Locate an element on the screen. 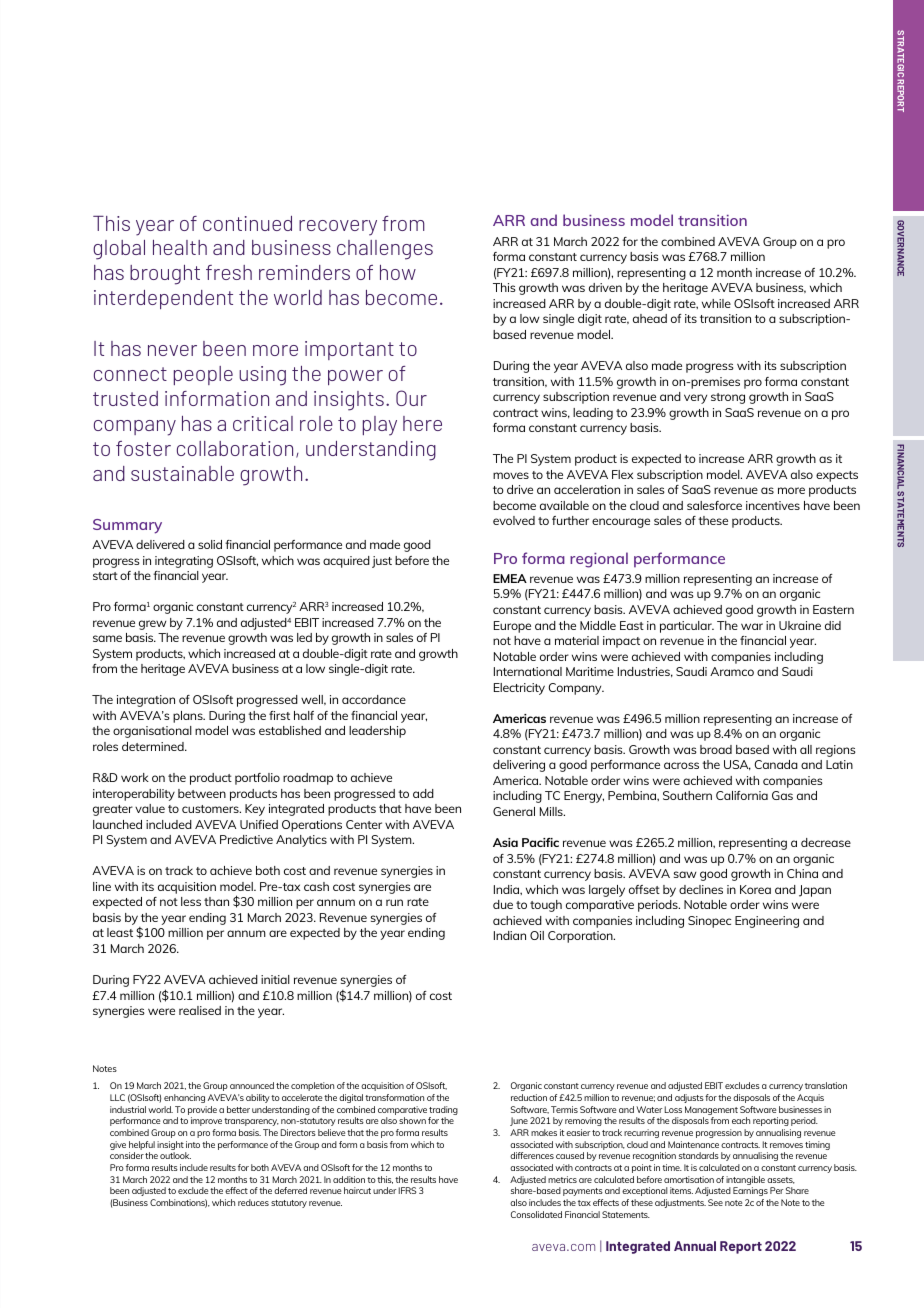 The image size is (924, 1308). differences is located at coordinates (532, 1155).
